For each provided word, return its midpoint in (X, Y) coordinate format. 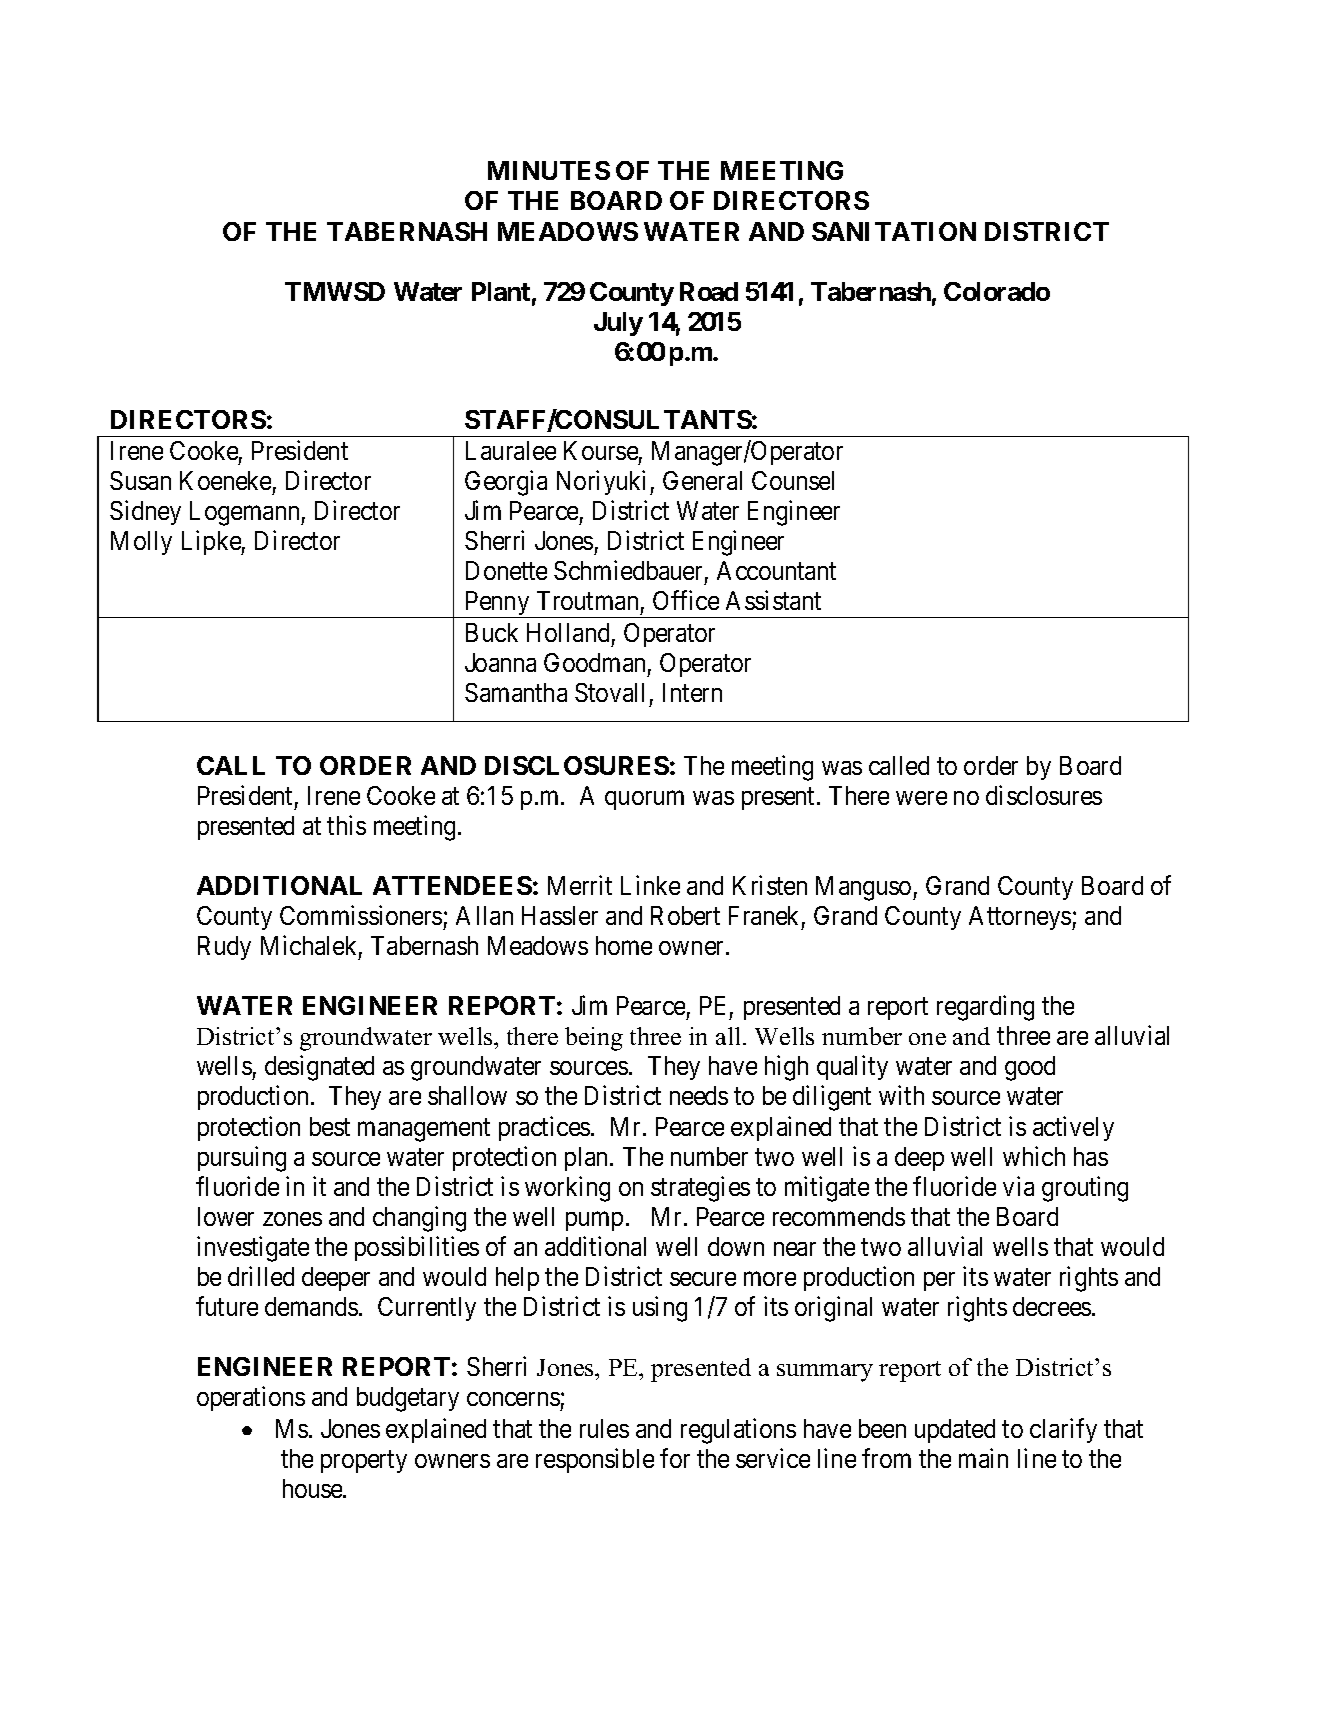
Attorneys (1021, 918)
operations (251, 1398)
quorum (644, 800)
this (346, 825)
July (618, 324)
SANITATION (894, 231)
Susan (140, 480)
